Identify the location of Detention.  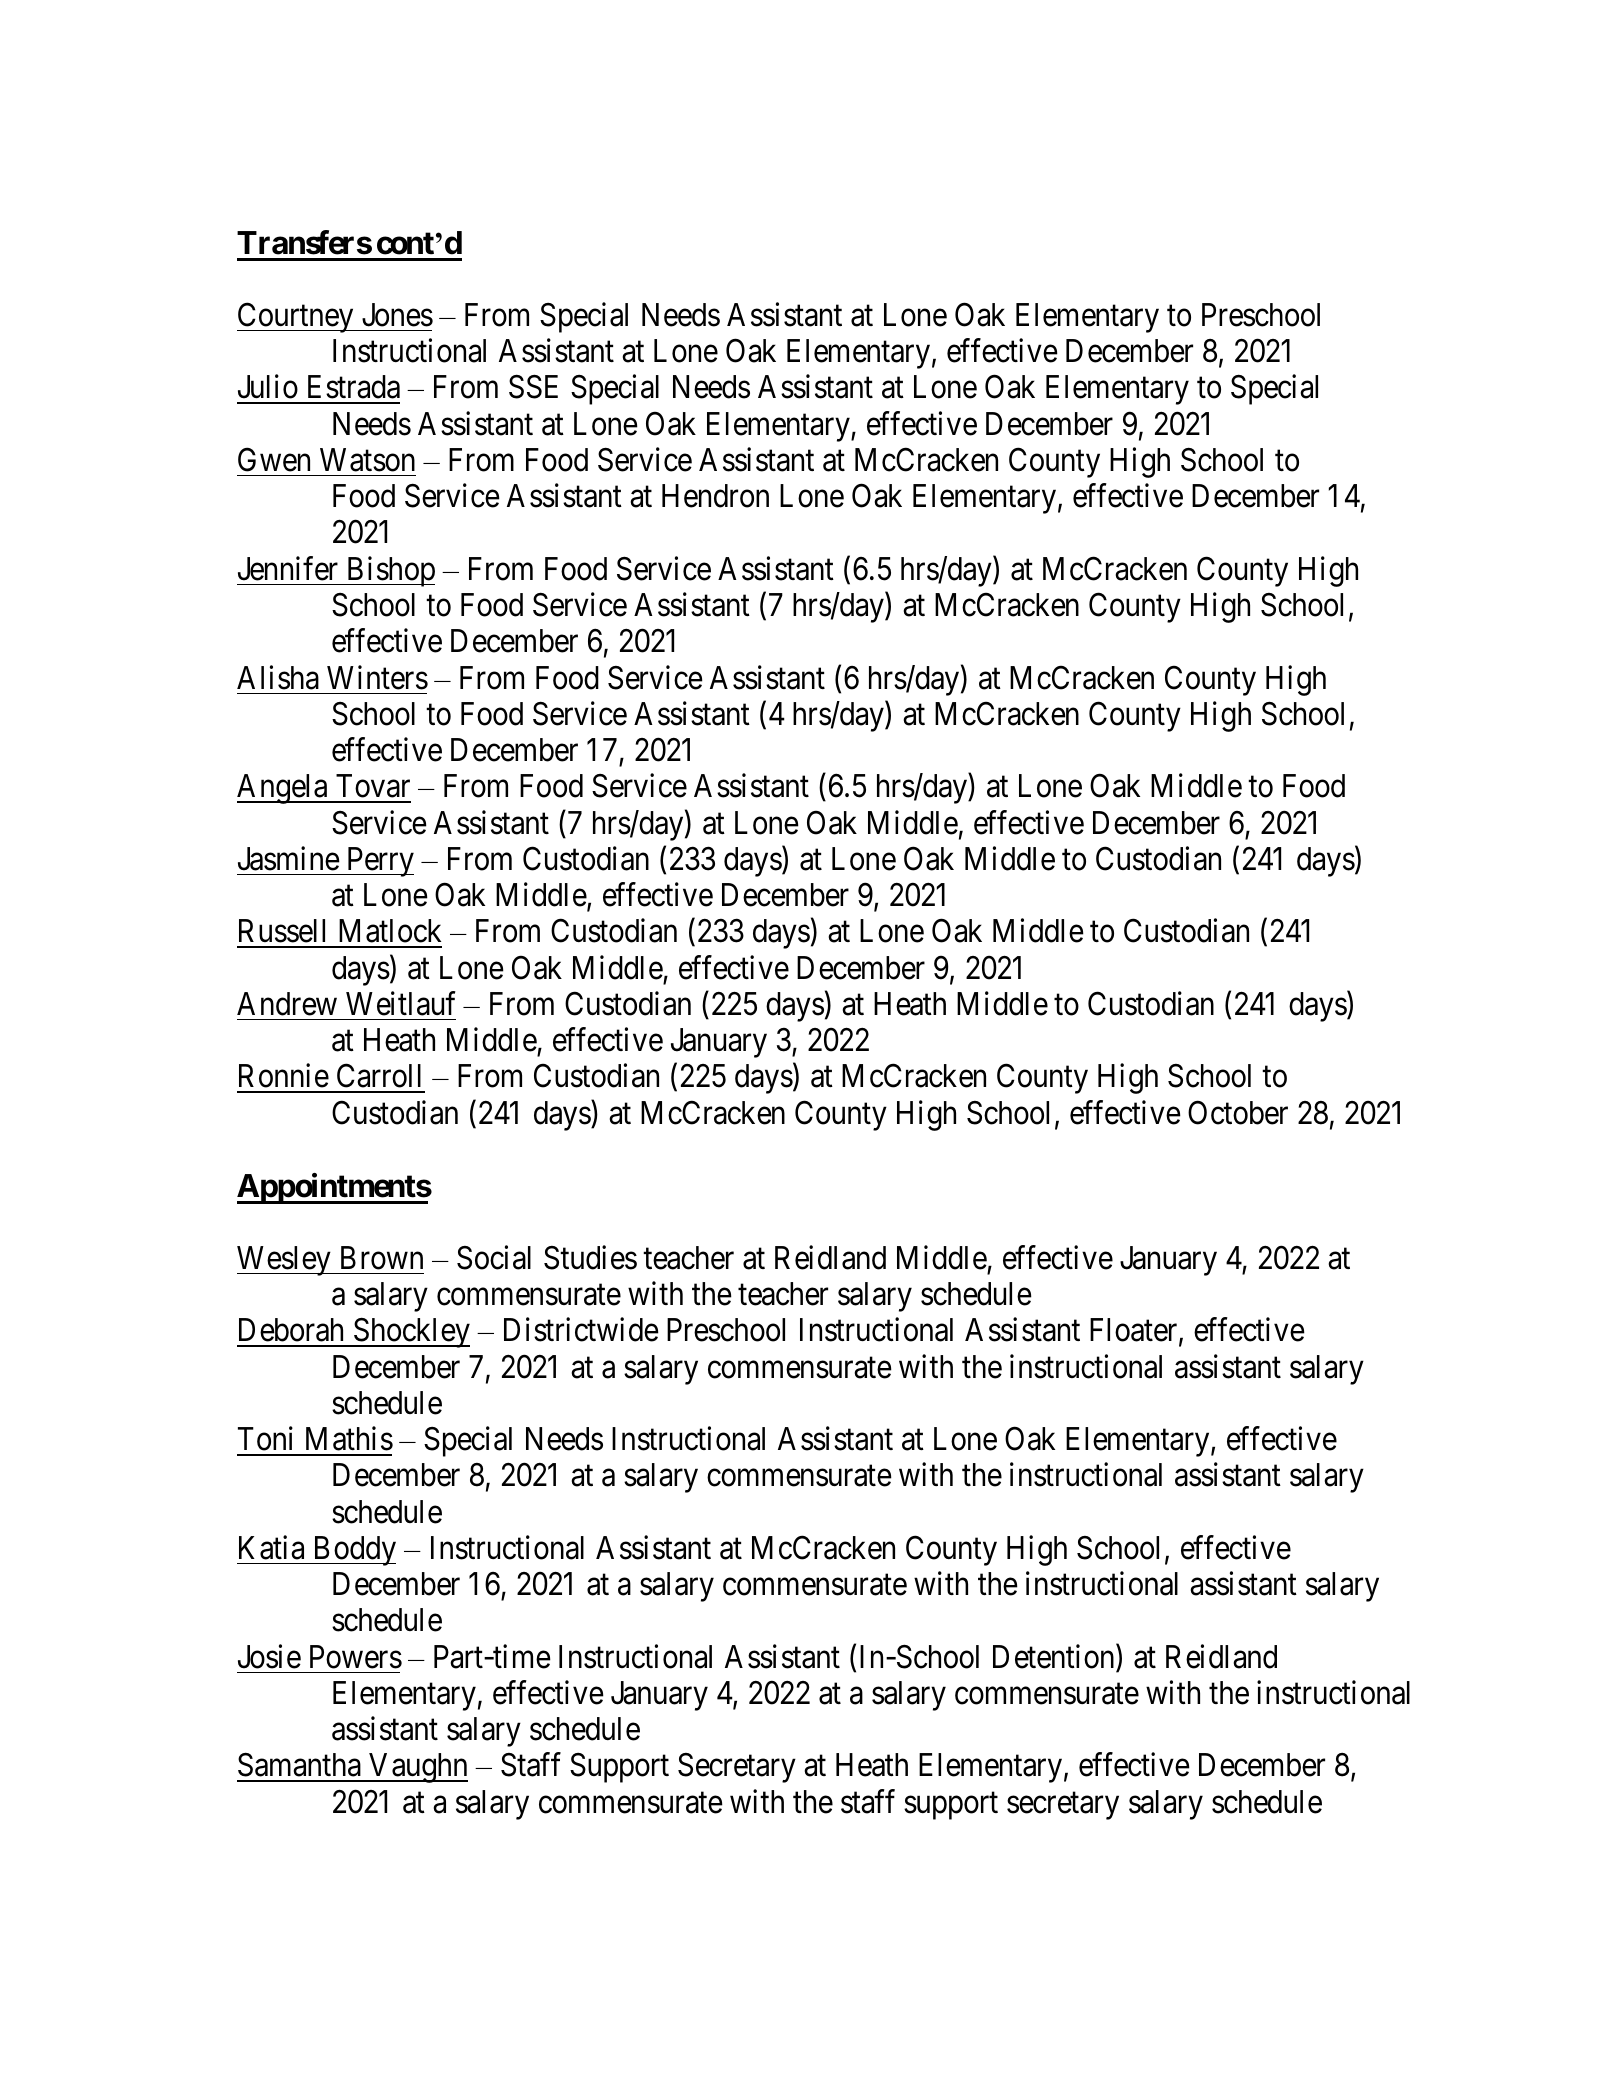
(1055, 1657).
